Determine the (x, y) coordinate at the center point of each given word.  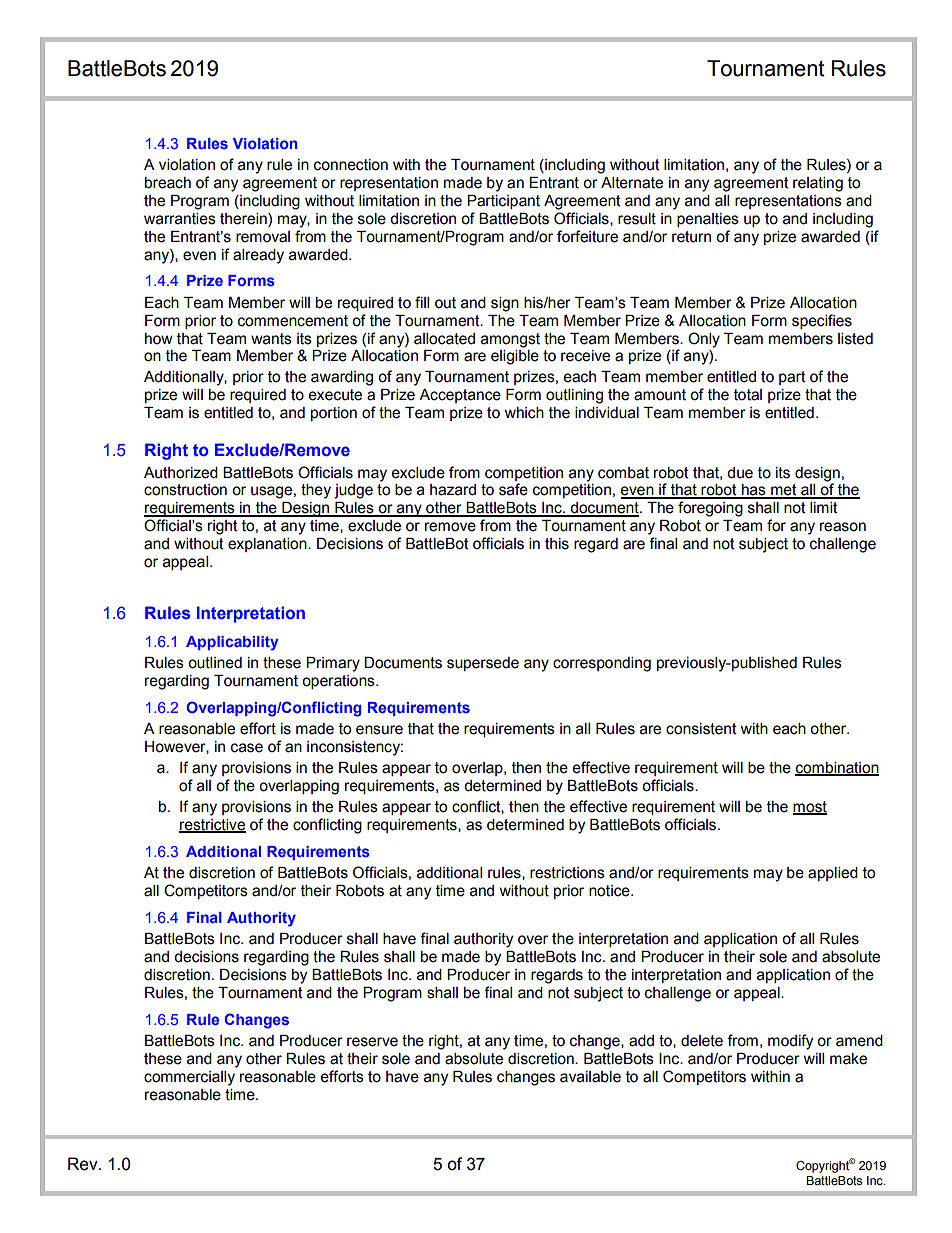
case (247, 748)
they (316, 491)
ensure (379, 730)
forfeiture (587, 236)
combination (837, 769)
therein (244, 219)
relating (818, 184)
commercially (189, 1078)
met (784, 491)
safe (513, 489)
